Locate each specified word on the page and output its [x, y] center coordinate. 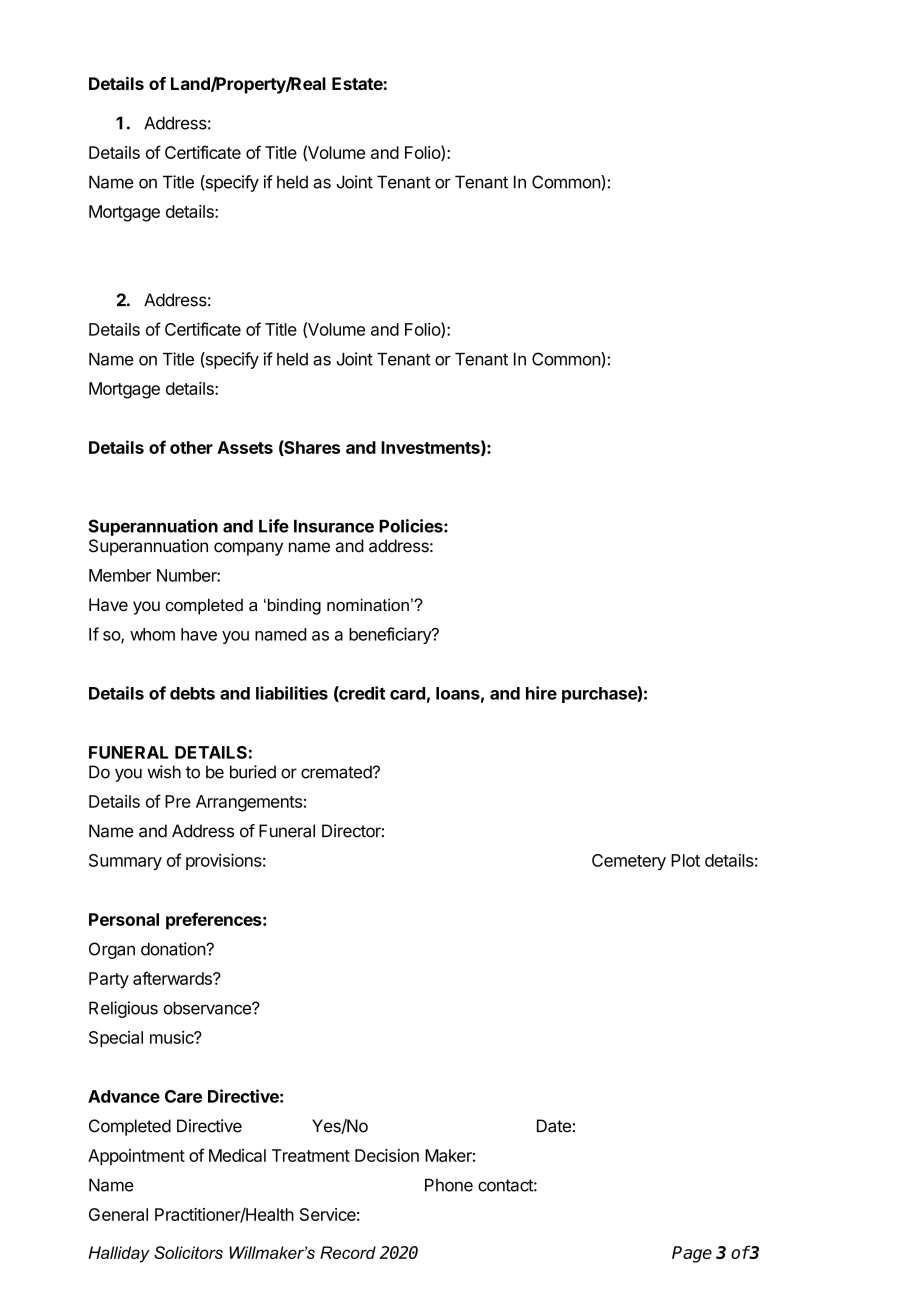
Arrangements [249, 803]
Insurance [334, 526]
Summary [125, 862]
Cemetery [629, 862]
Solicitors [188, 1252]
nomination [368, 604]
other [191, 447]
